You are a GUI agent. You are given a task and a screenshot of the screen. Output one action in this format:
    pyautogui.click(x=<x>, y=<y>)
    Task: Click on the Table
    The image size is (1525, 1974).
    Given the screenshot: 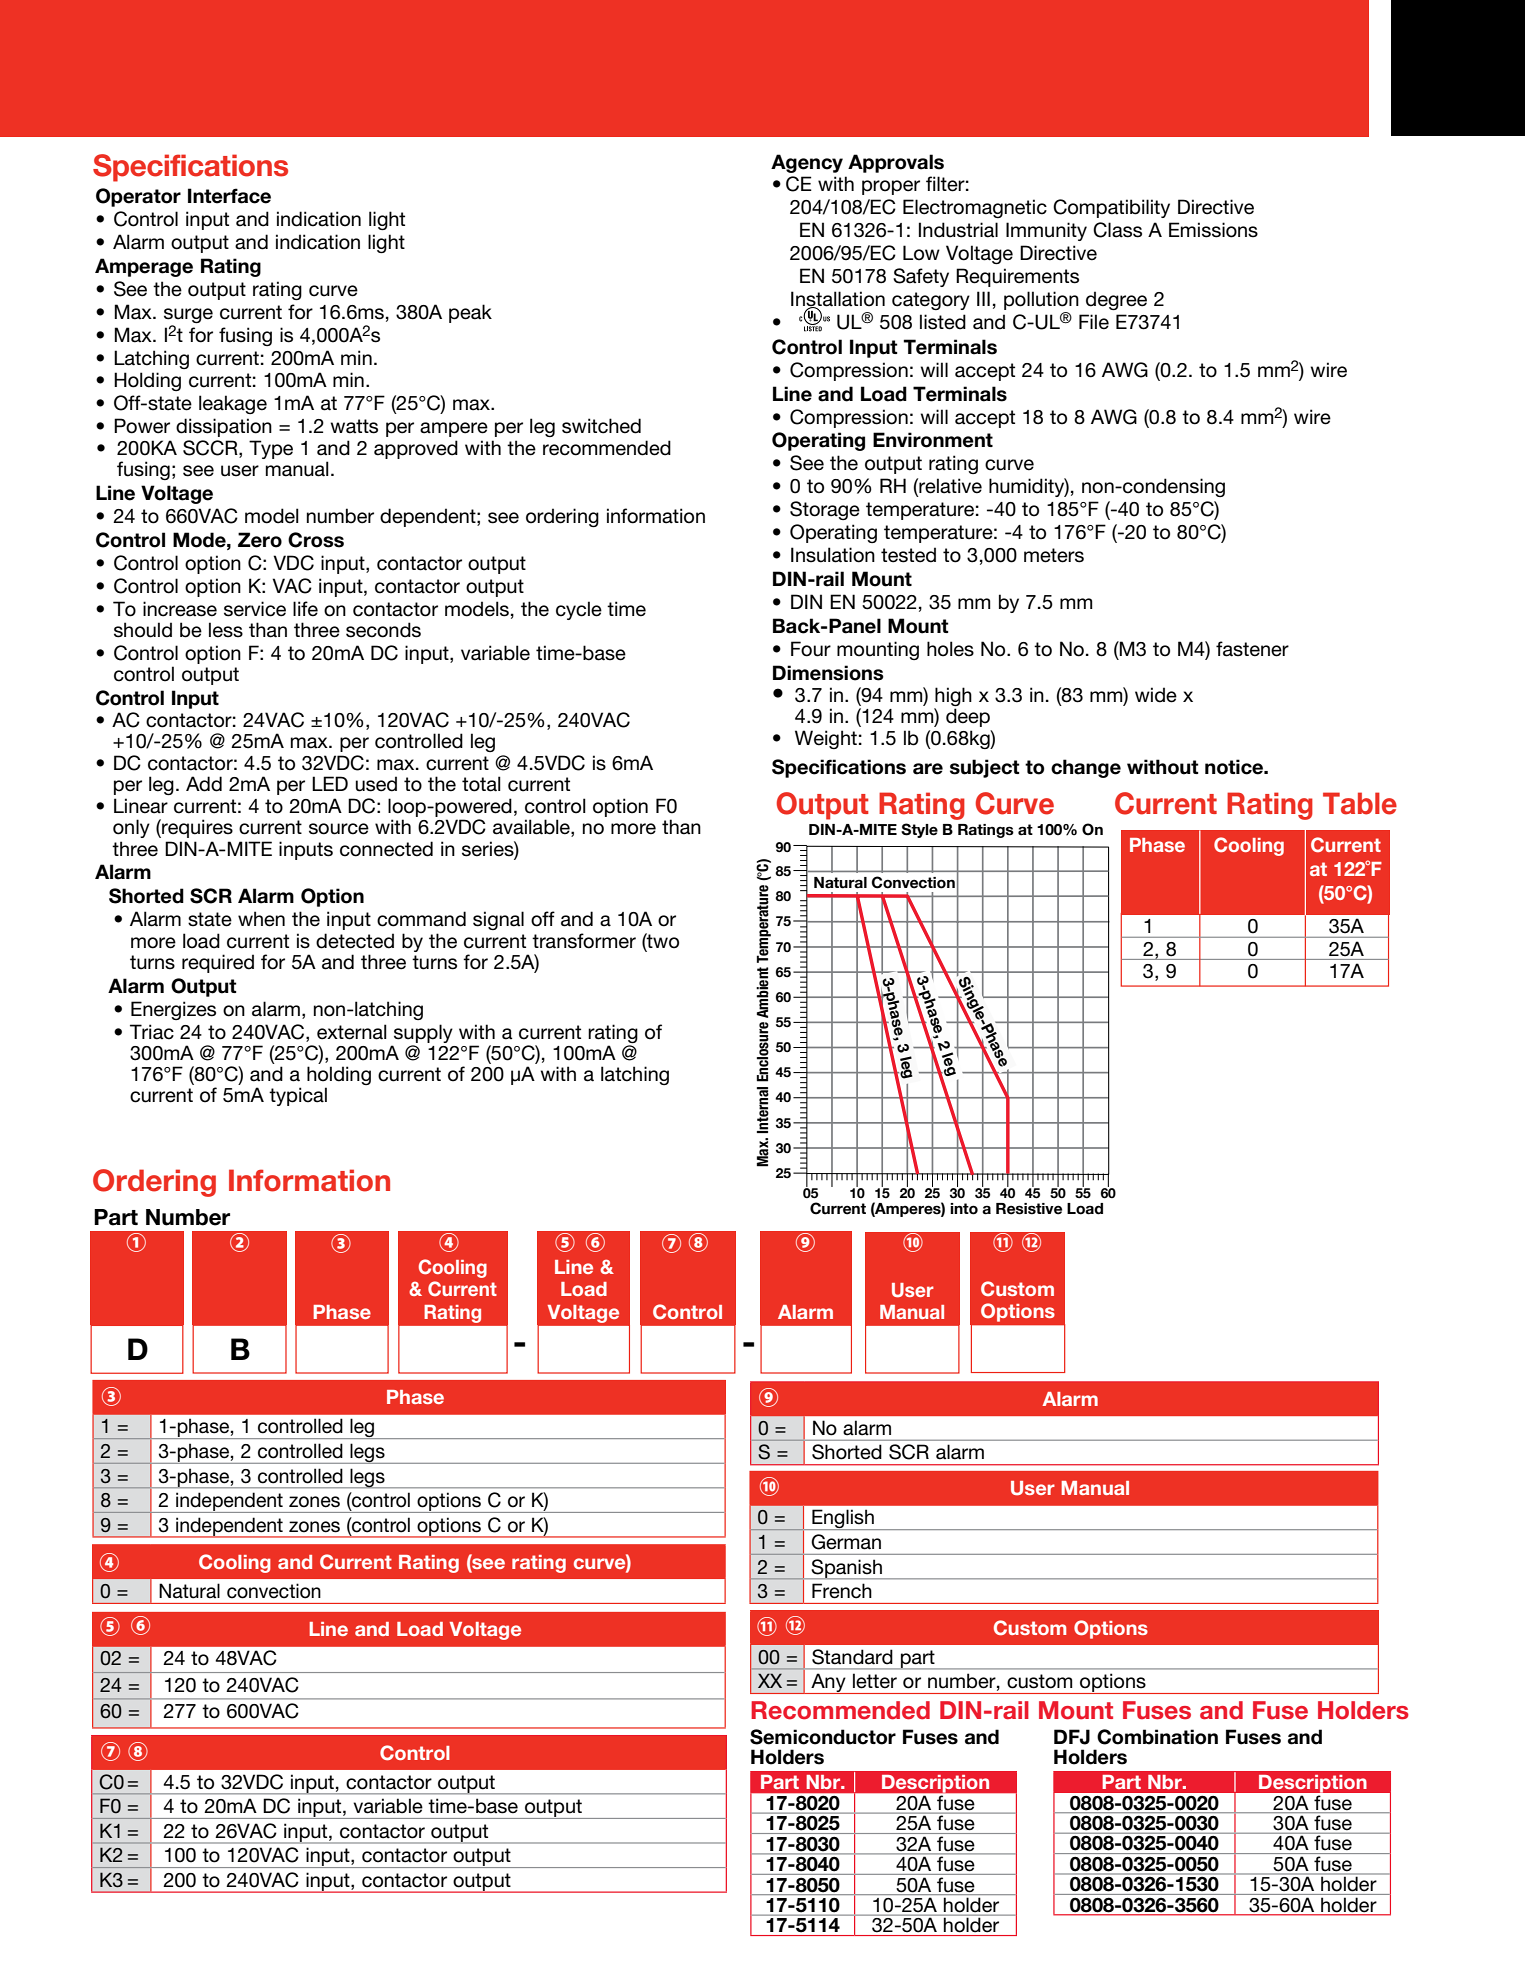 What is the action you would take?
    pyautogui.click(x=1360, y=803)
